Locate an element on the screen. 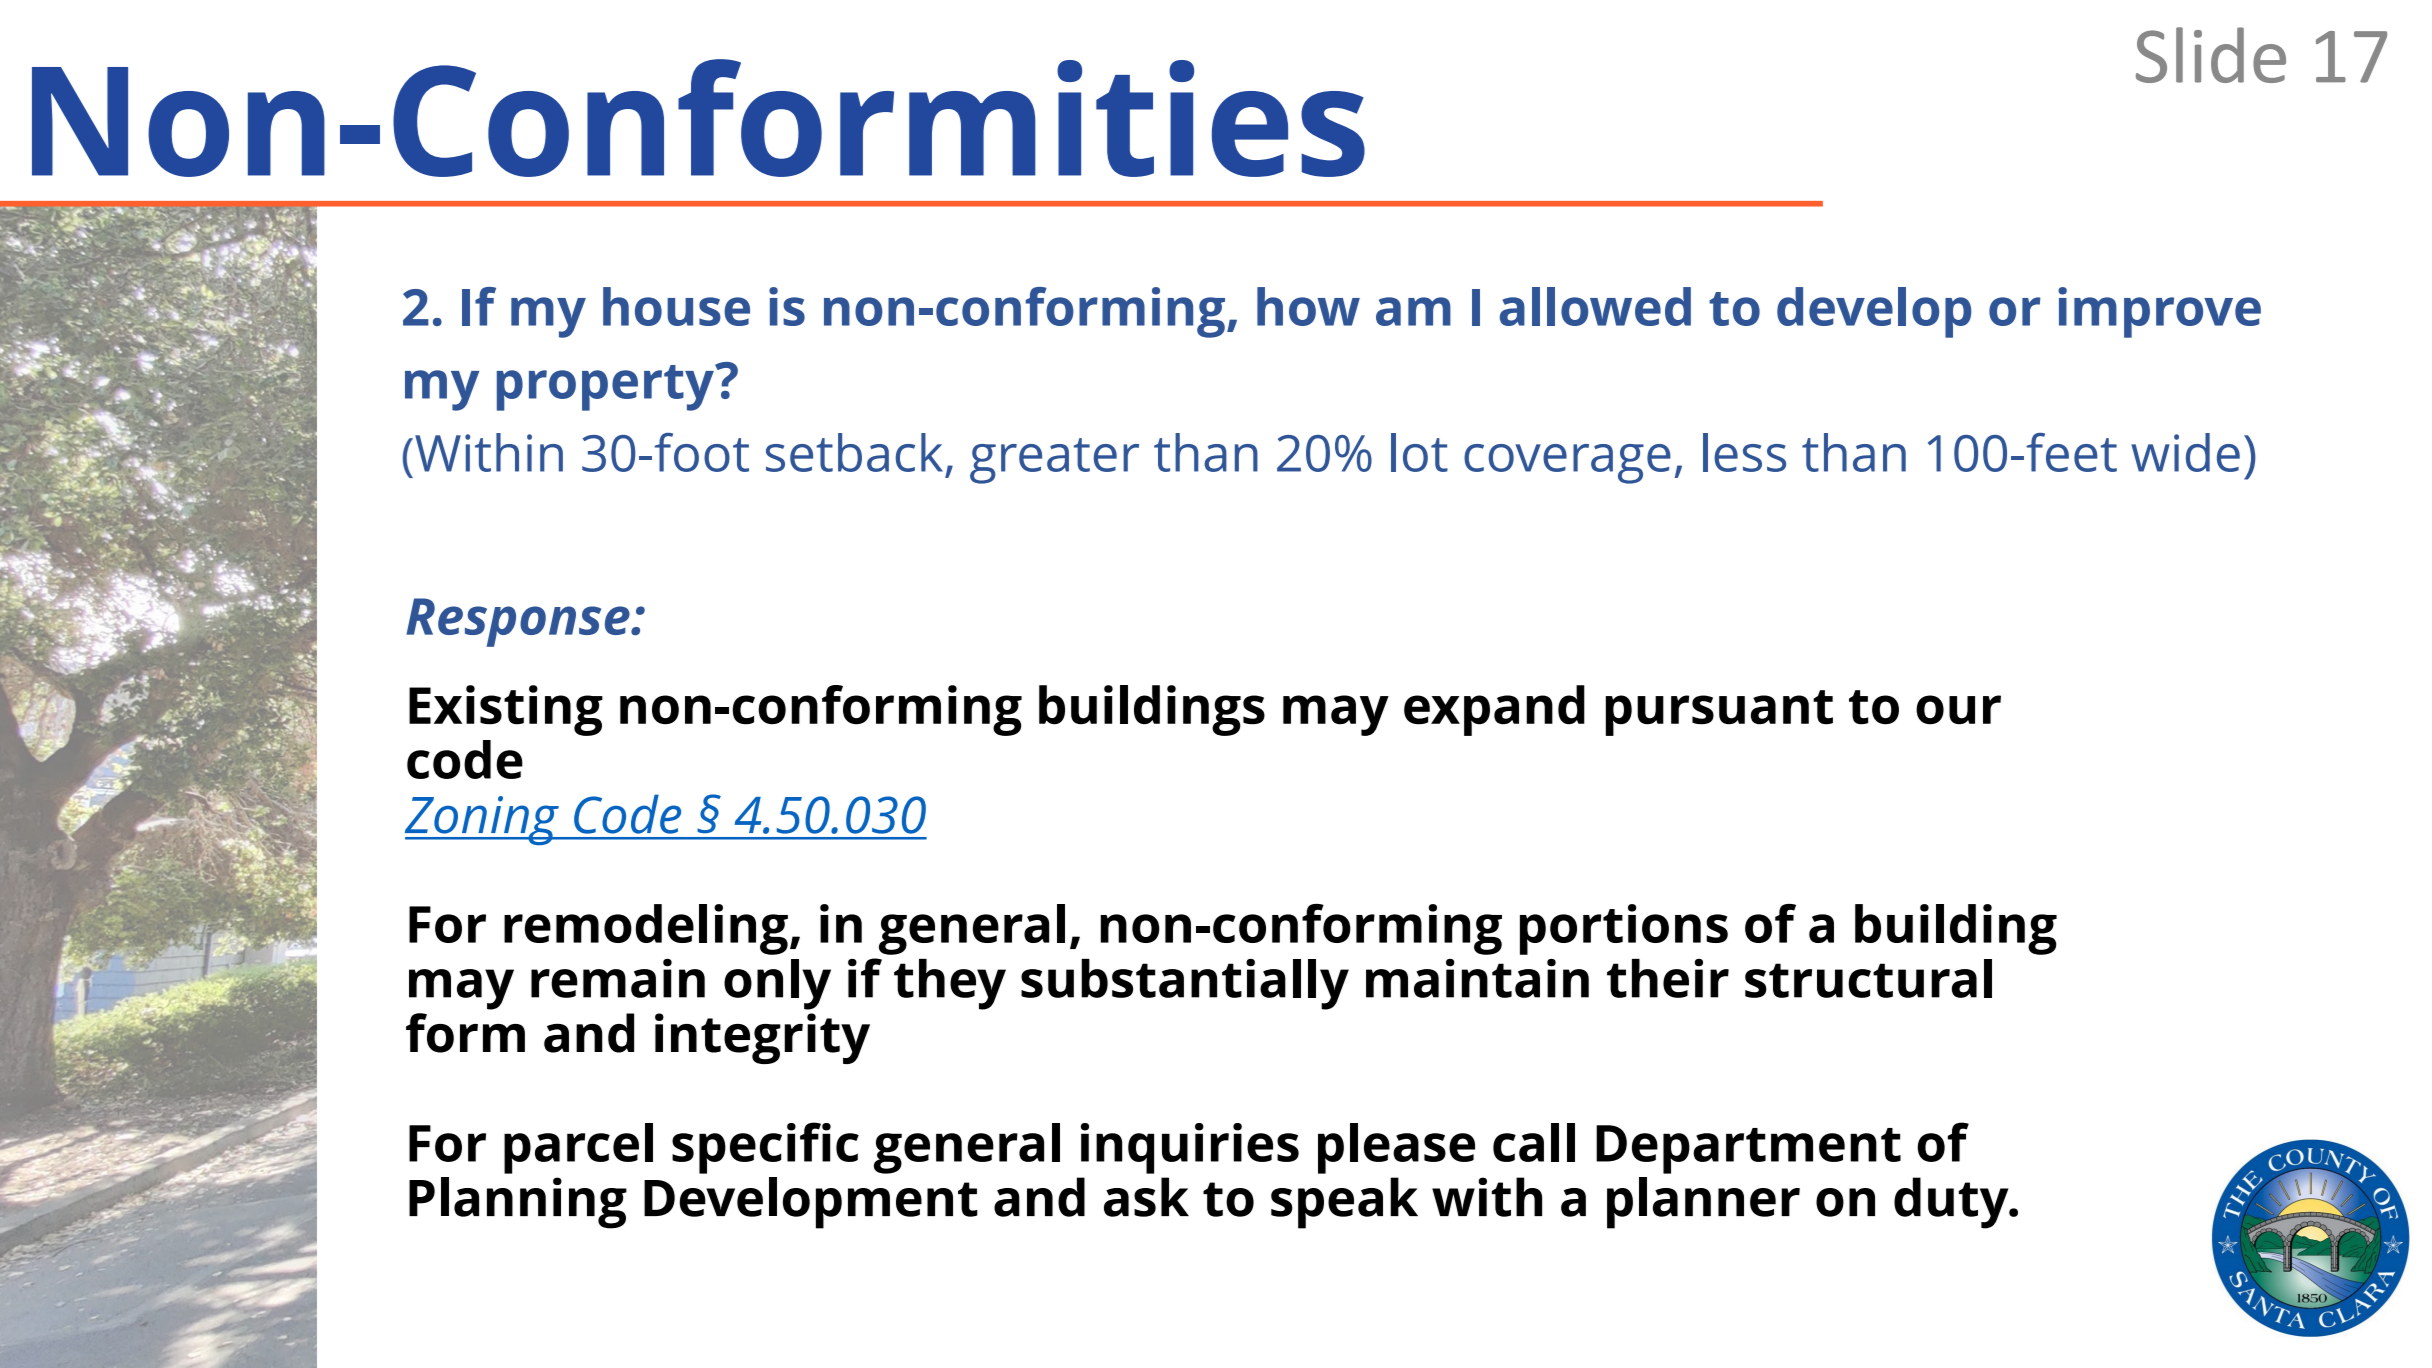 The width and height of the screenshot is (2432, 1368). Slide is located at coordinates (2211, 55).
